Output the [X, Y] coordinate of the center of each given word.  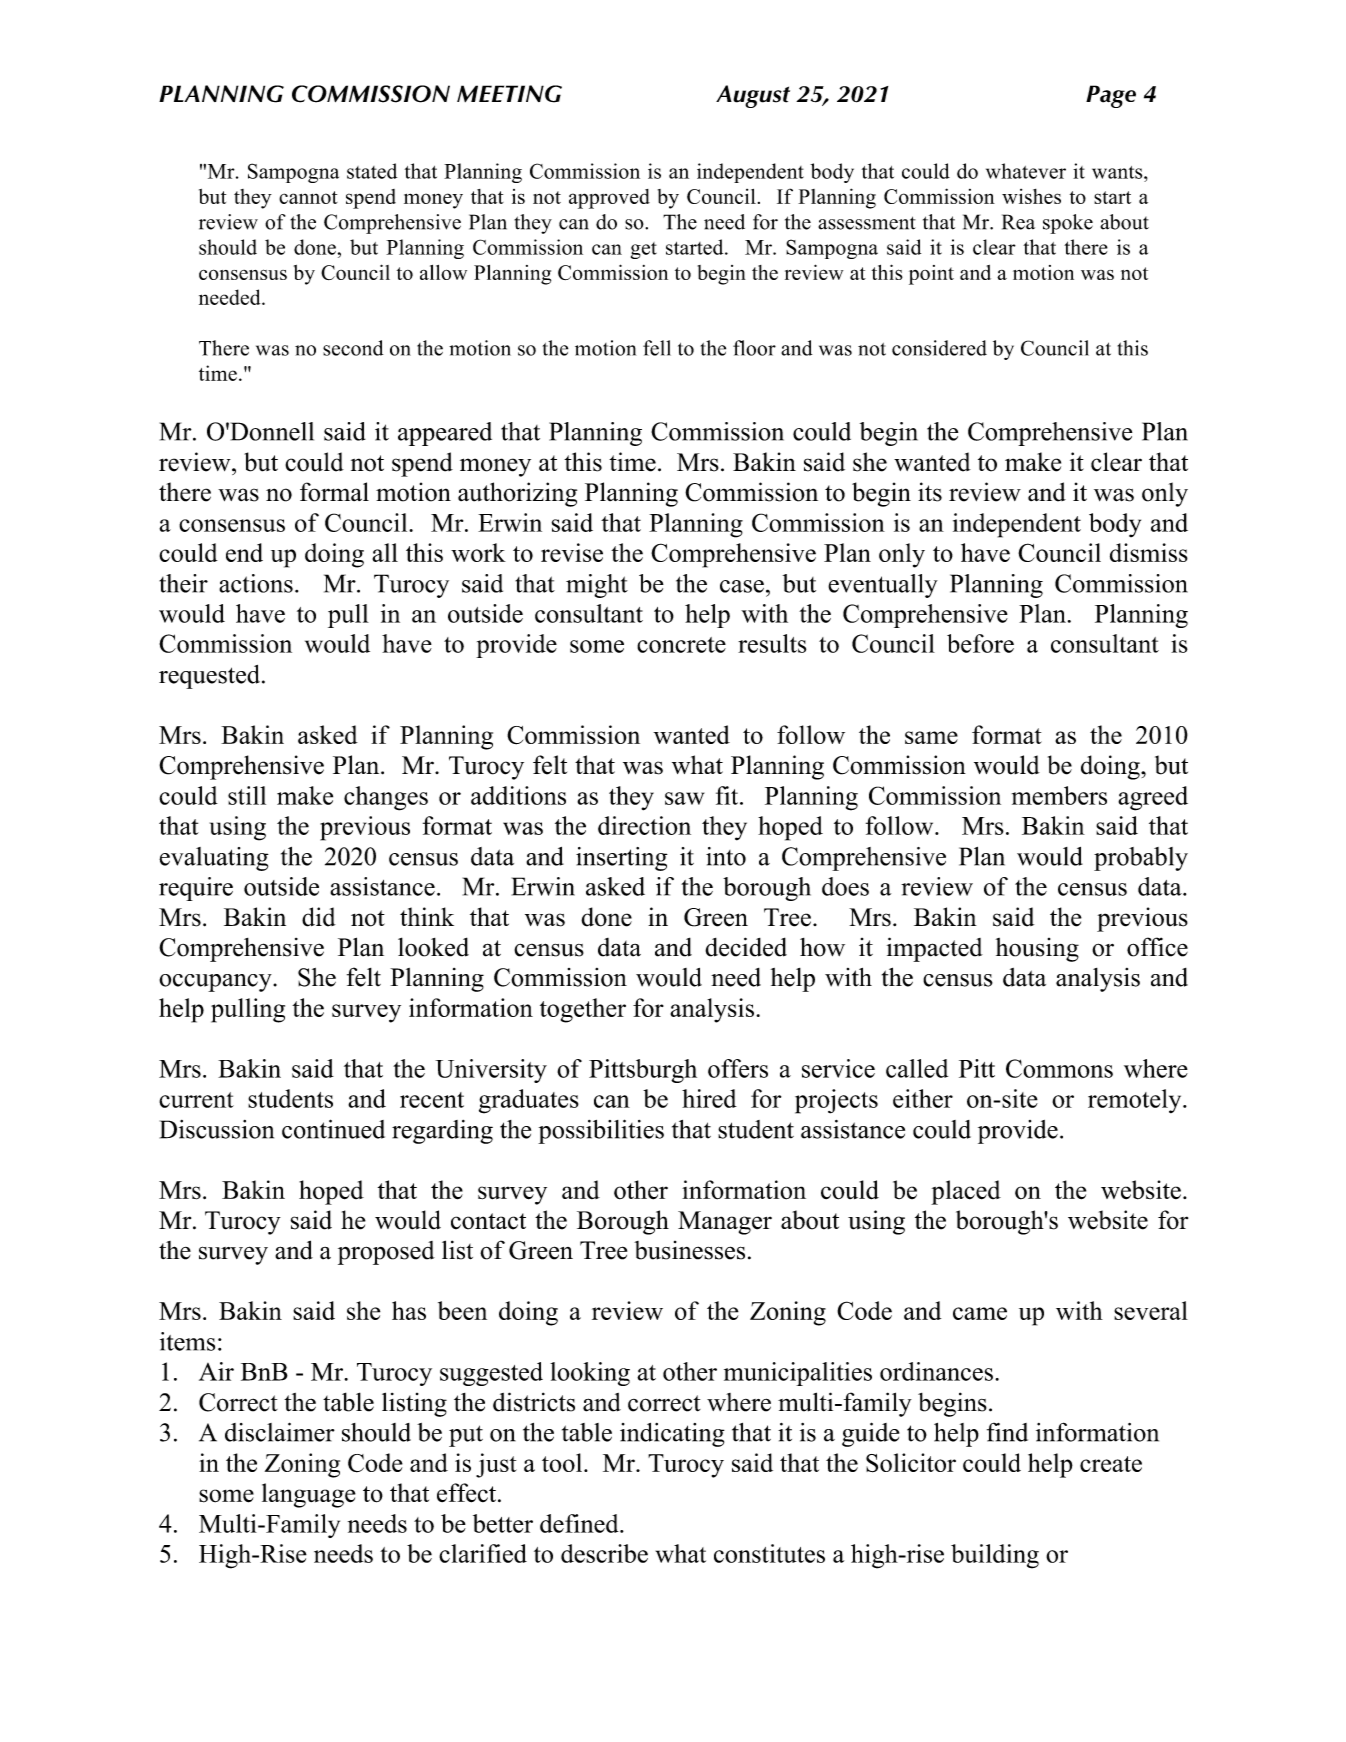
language [309, 1495]
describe [604, 1553]
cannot [308, 197]
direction [644, 825]
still [247, 795]
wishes [1031, 196]
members [1059, 795]
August [753, 96]
